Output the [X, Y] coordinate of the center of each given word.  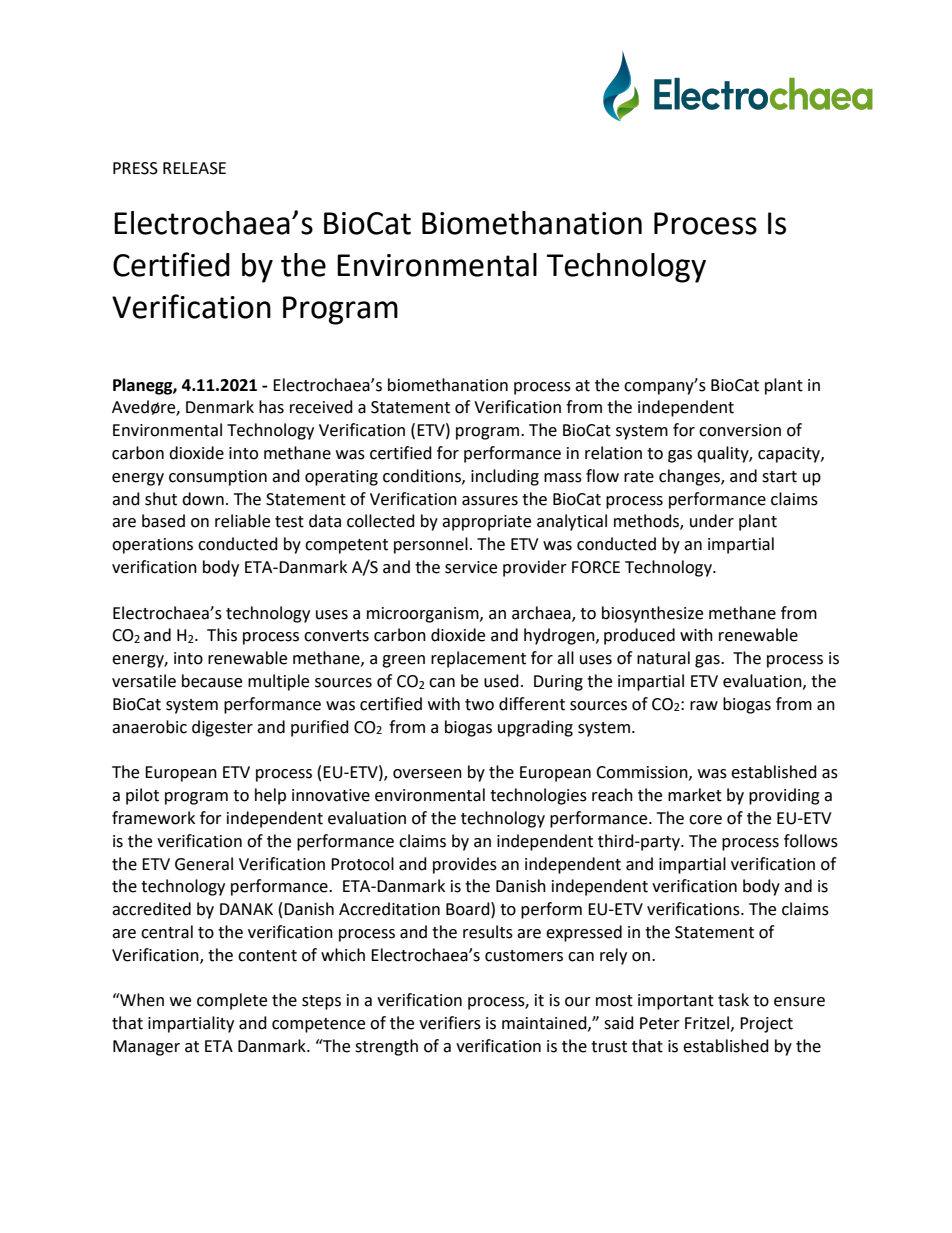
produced [639, 636]
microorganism [424, 615]
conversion [740, 430]
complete [232, 1001]
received [321, 407]
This [222, 635]
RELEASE [194, 168]
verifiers [450, 1023]
